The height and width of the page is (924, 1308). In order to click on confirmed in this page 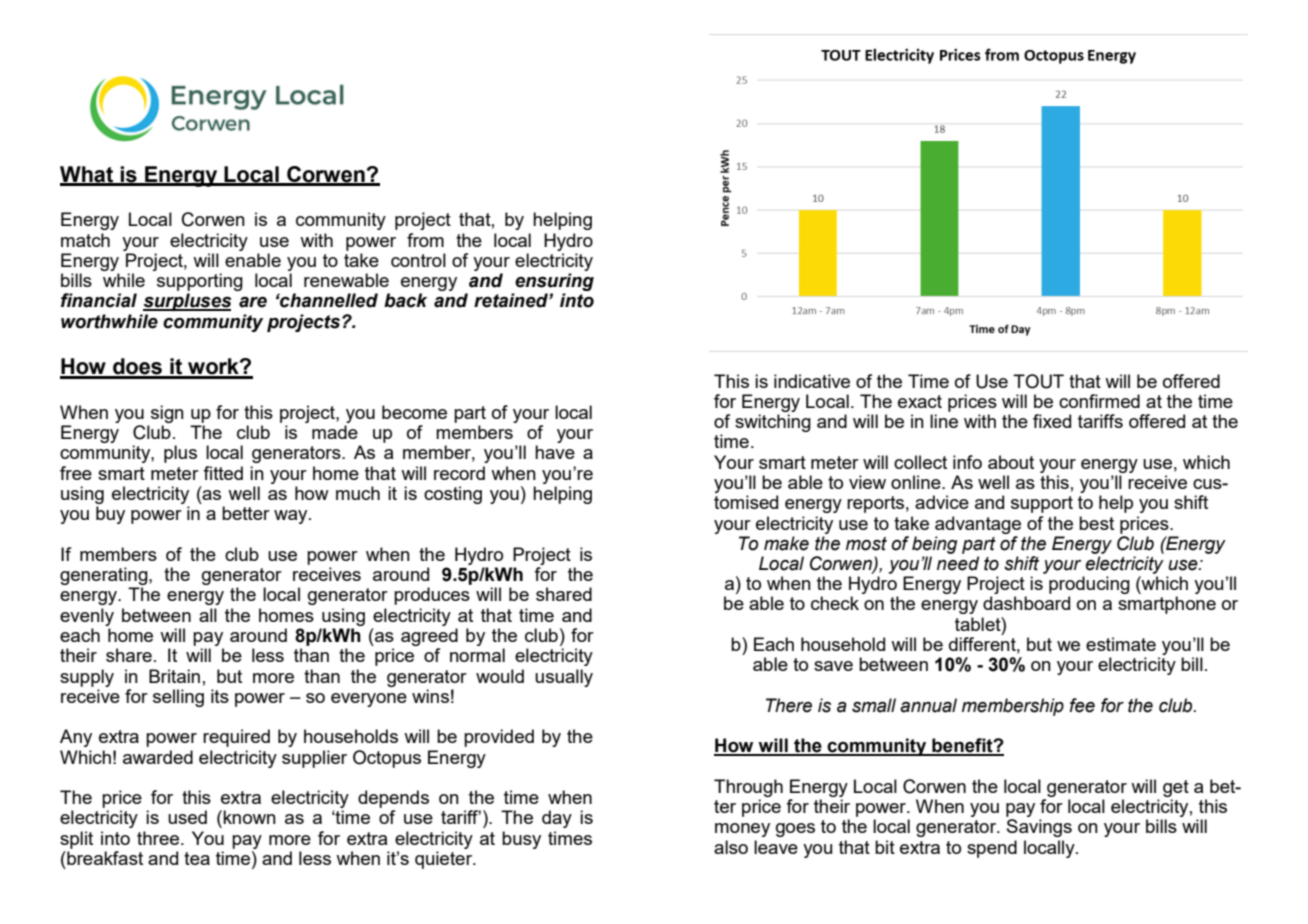, I will do `click(1099, 401)`.
